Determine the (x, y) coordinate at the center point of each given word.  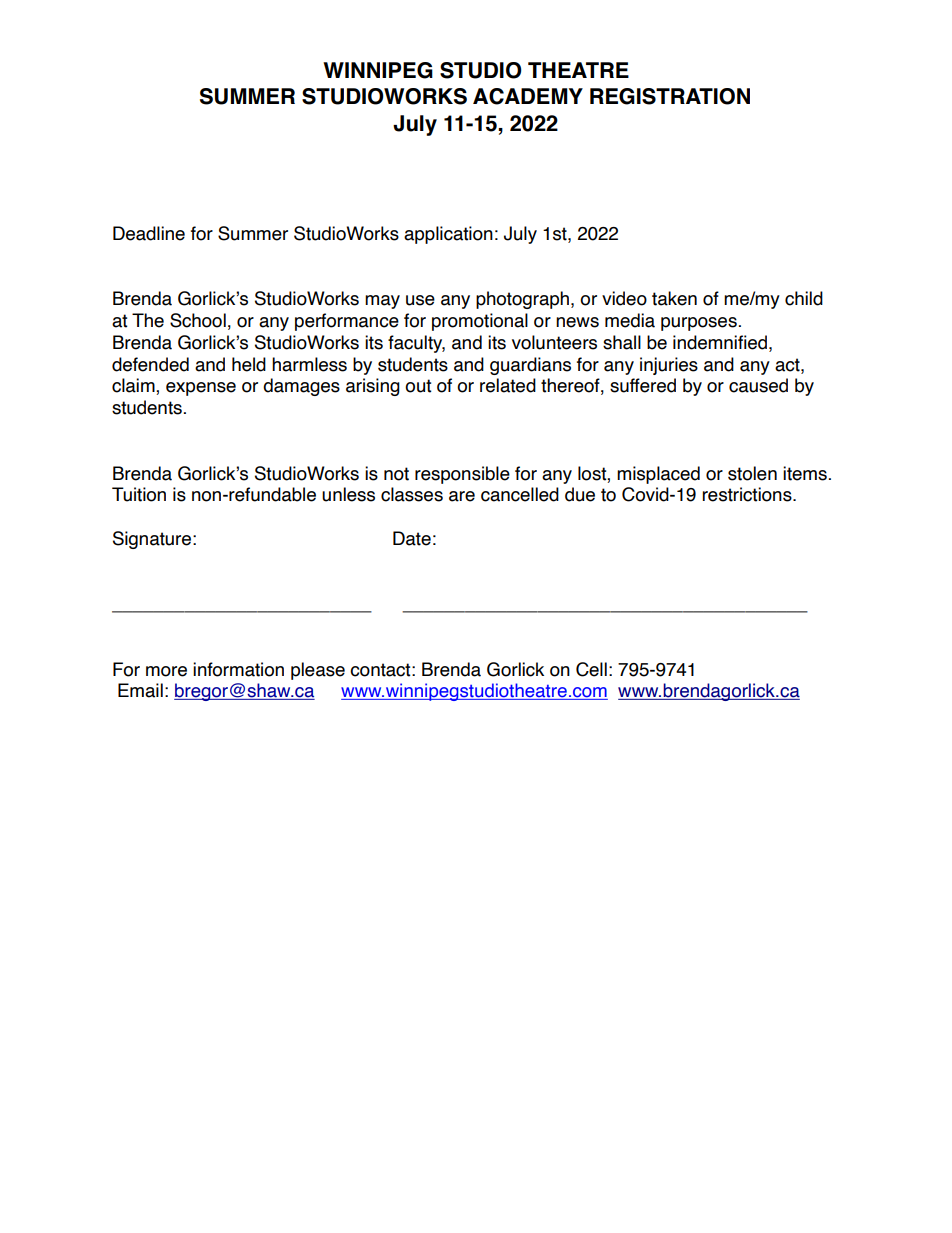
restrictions (748, 494)
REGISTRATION (670, 96)
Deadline (149, 233)
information (238, 669)
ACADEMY (528, 96)
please (318, 671)
